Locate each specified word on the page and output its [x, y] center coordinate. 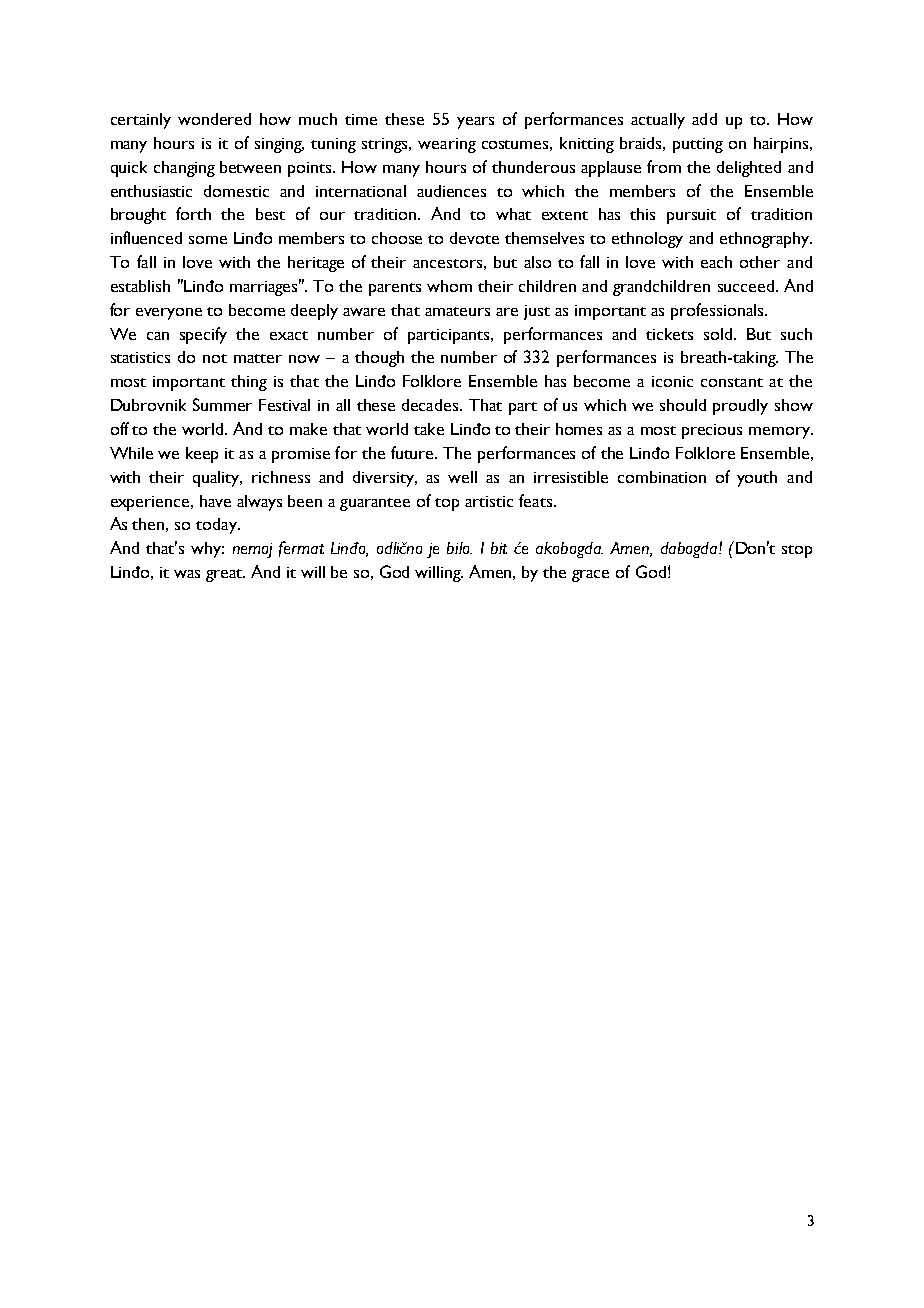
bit [499, 548]
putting [698, 145]
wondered [214, 119]
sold [719, 334]
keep [202, 455]
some [208, 240]
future [414, 452]
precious [712, 431]
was [187, 574]
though [379, 359]
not [215, 358]
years [475, 123]
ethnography [766, 240]
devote [474, 238]
